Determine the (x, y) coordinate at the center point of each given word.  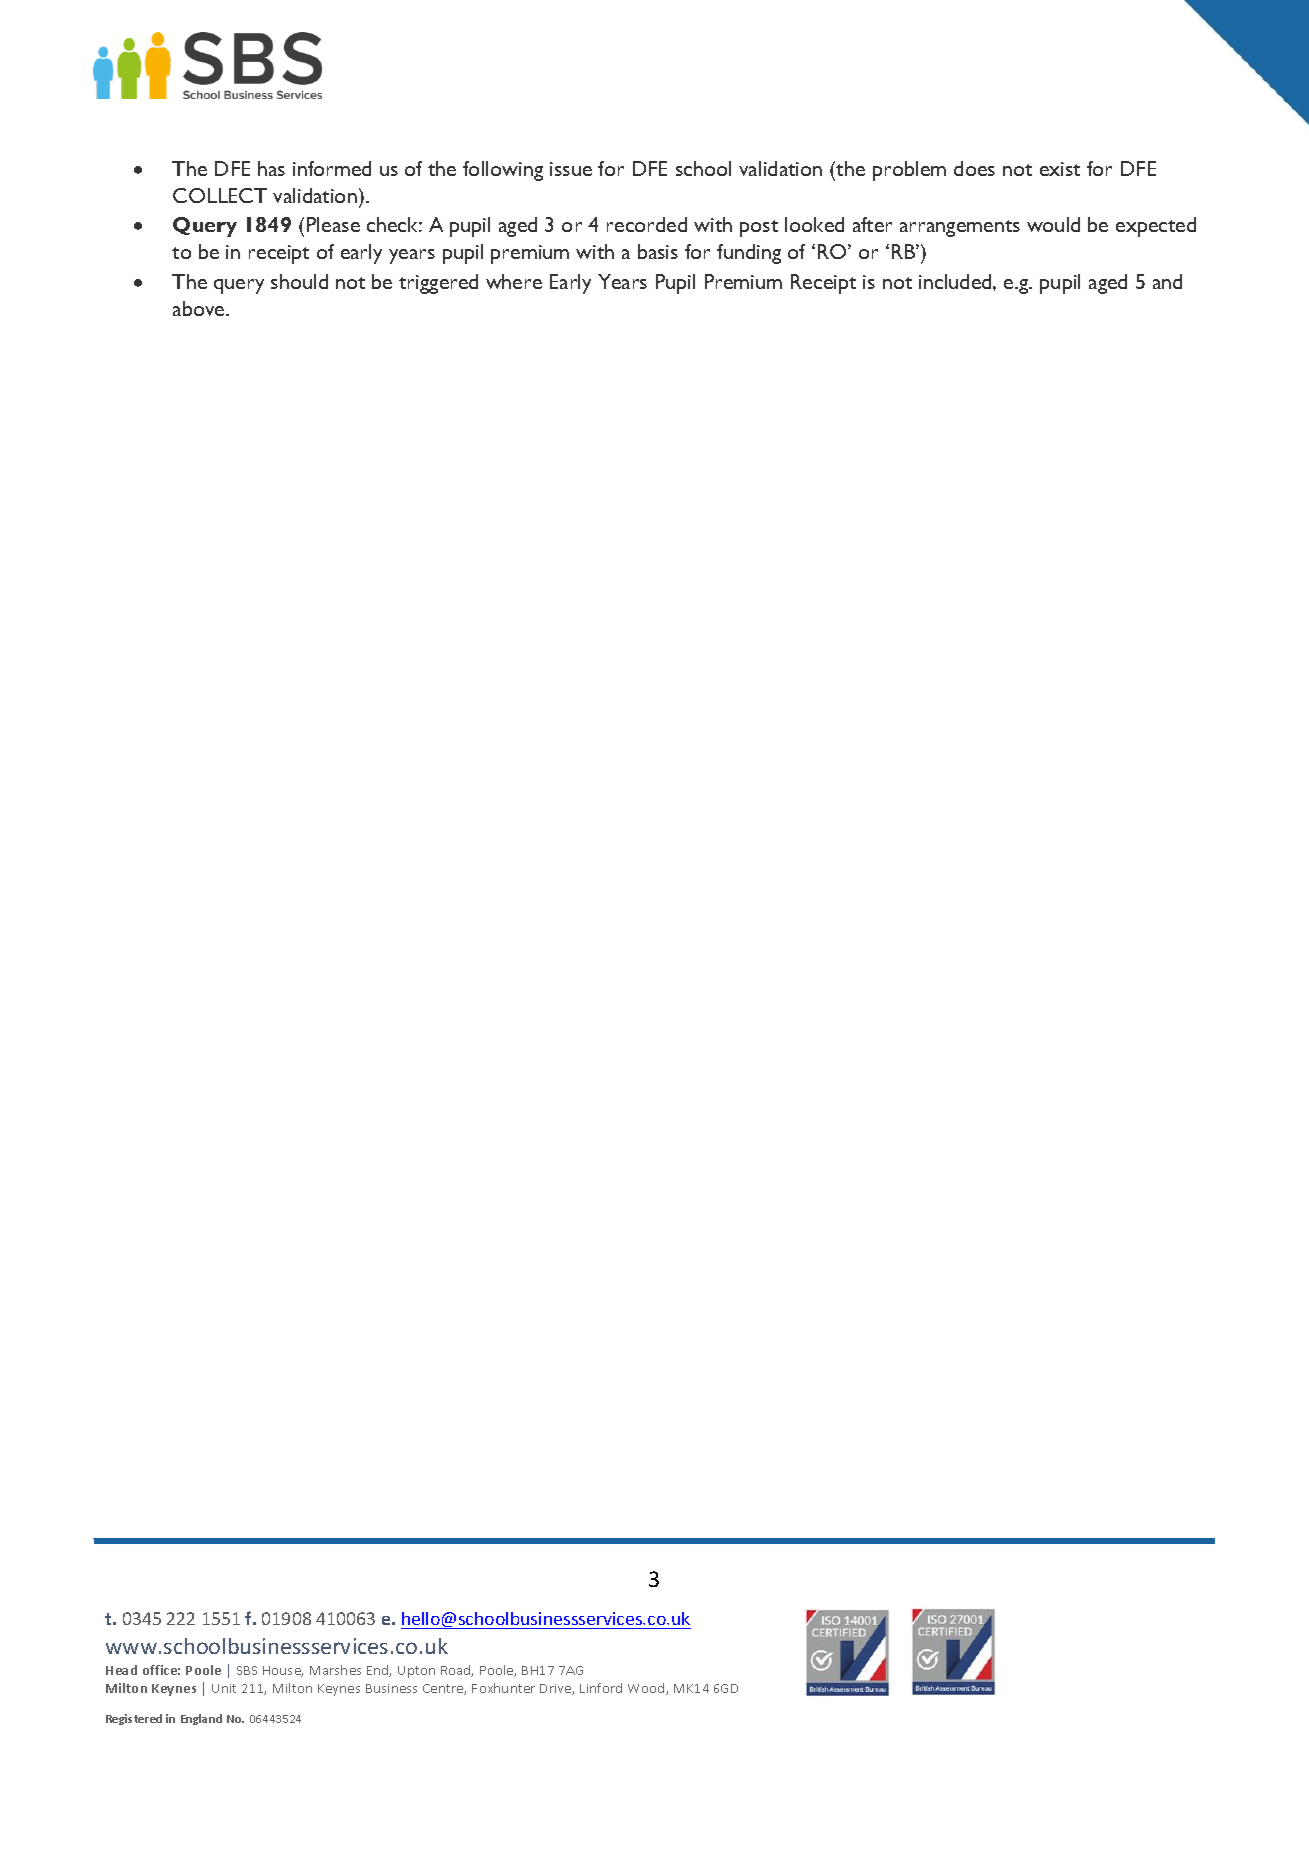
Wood (647, 1689)
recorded (647, 224)
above (200, 308)
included (956, 281)
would (1053, 224)
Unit (224, 1688)
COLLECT (220, 195)
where (514, 281)
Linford (601, 1688)
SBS (247, 1670)
